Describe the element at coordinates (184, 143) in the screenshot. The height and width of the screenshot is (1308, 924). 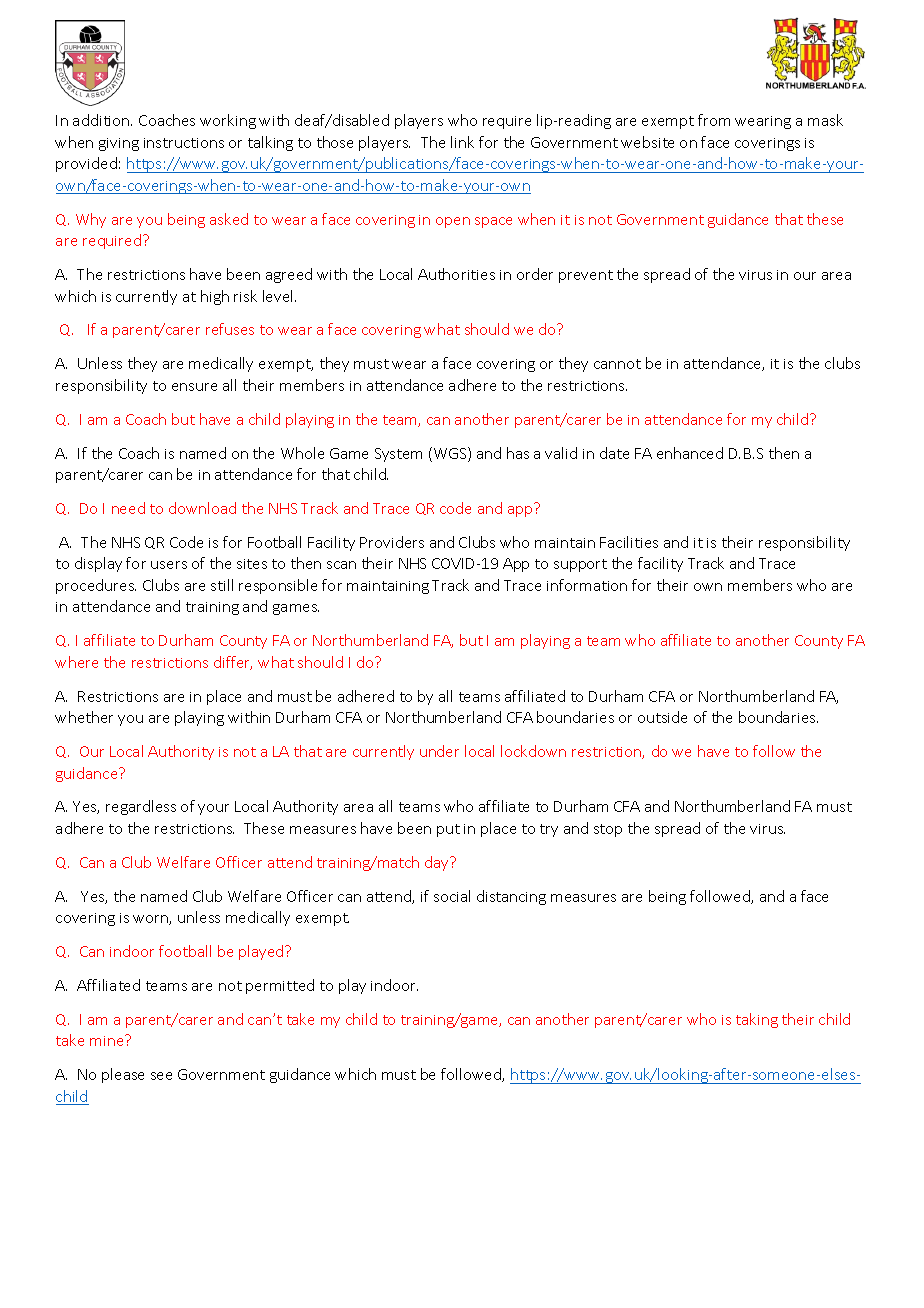
I see `instructions` at that location.
